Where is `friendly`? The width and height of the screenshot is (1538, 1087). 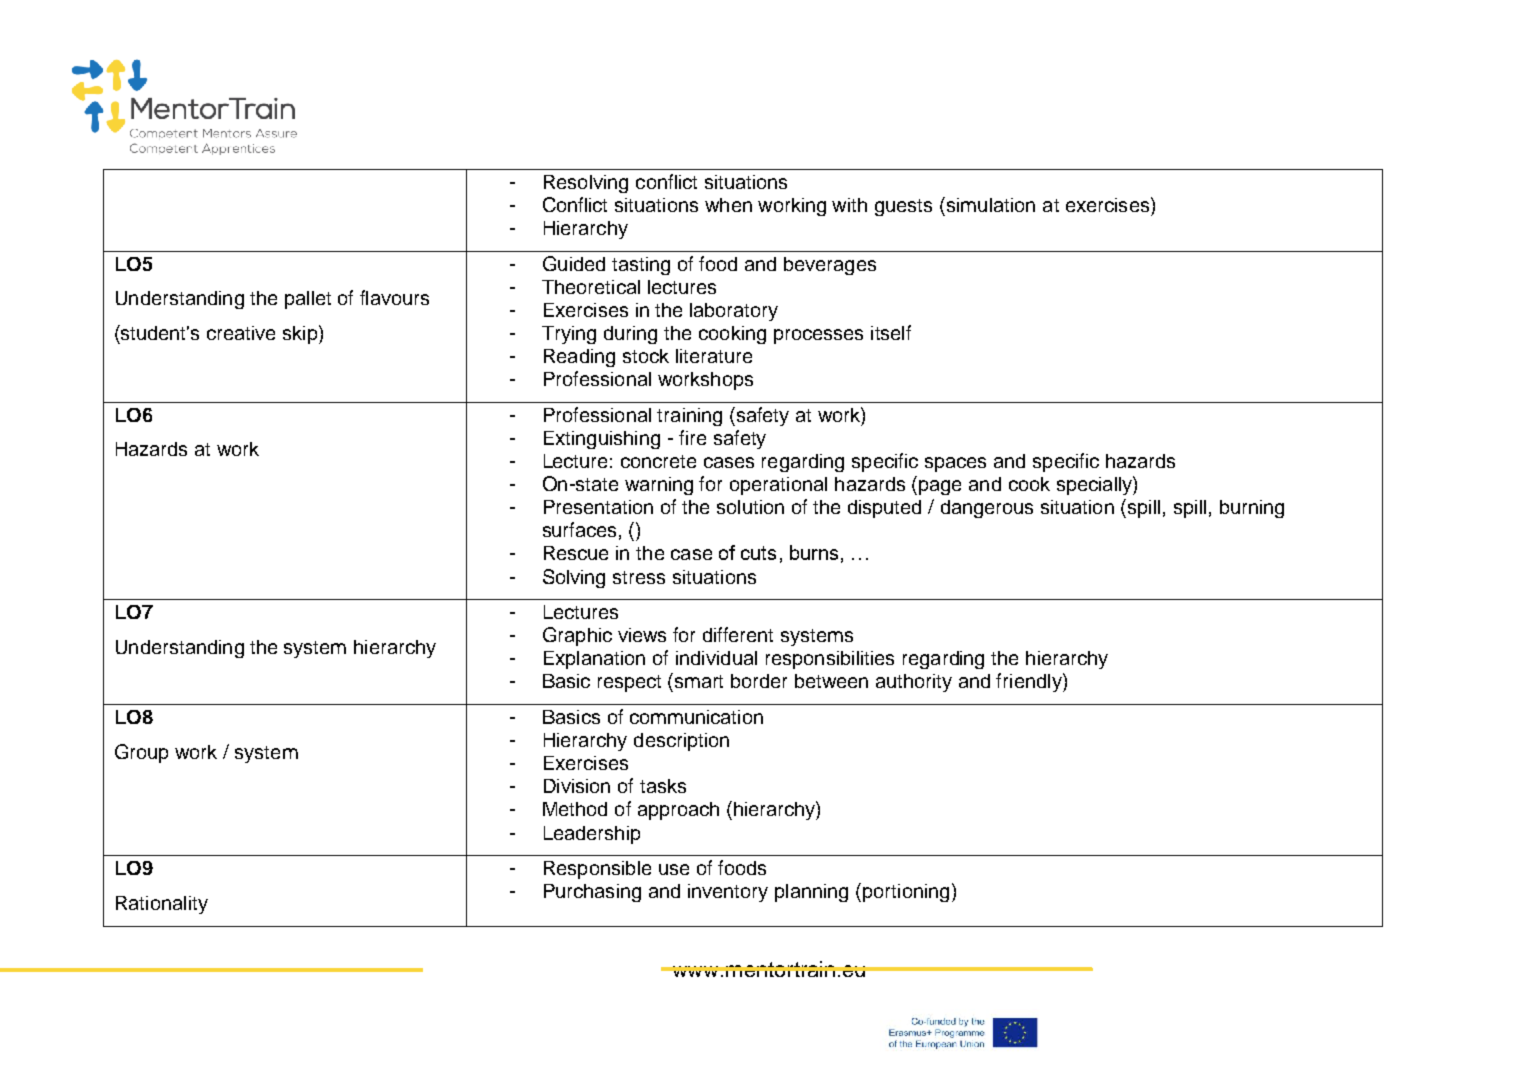 friendly is located at coordinates (1030, 682).
